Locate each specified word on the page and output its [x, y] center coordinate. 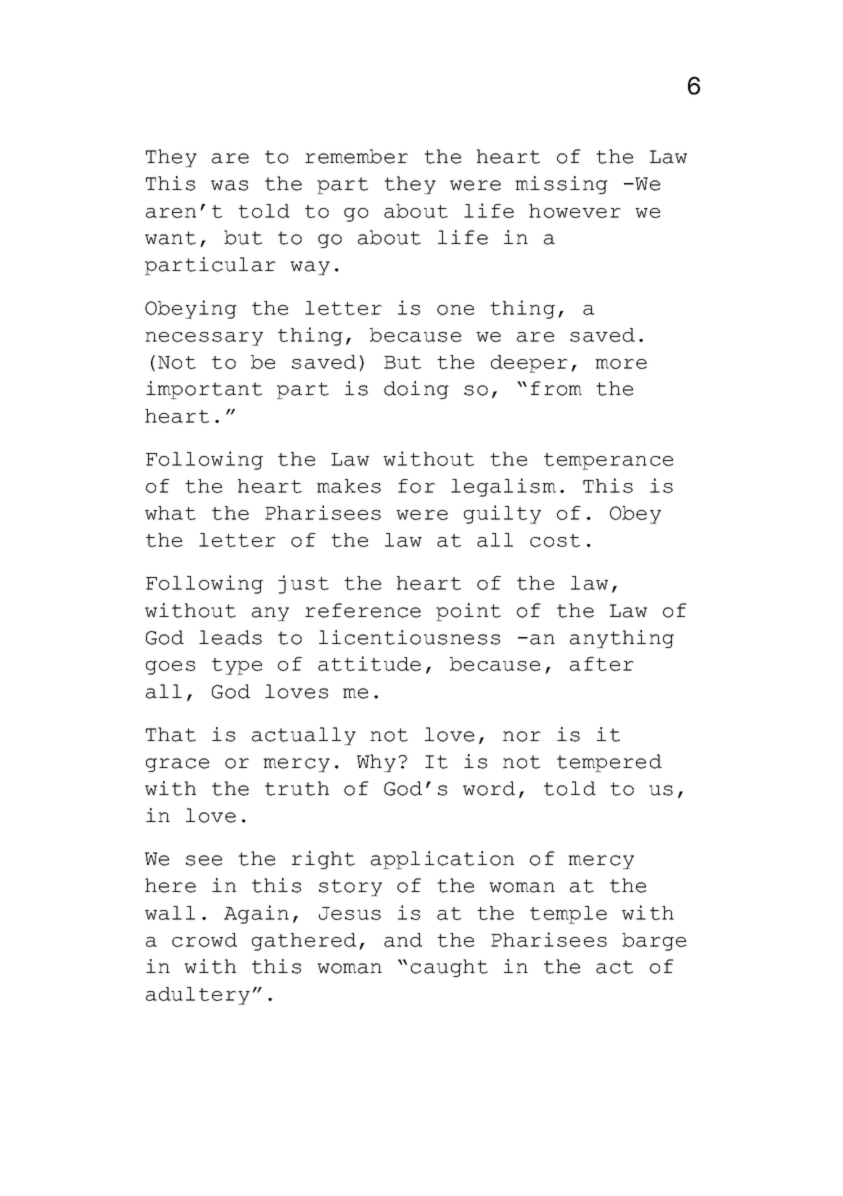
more [621, 364]
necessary [204, 339]
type [237, 666]
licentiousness [409, 637]
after [602, 664]
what [170, 513]
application [442, 860]
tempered [609, 763]
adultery [198, 996]
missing [561, 185]
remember [356, 156]
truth [297, 788]
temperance [608, 461]
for [416, 486]
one [455, 310]
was [229, 185]
